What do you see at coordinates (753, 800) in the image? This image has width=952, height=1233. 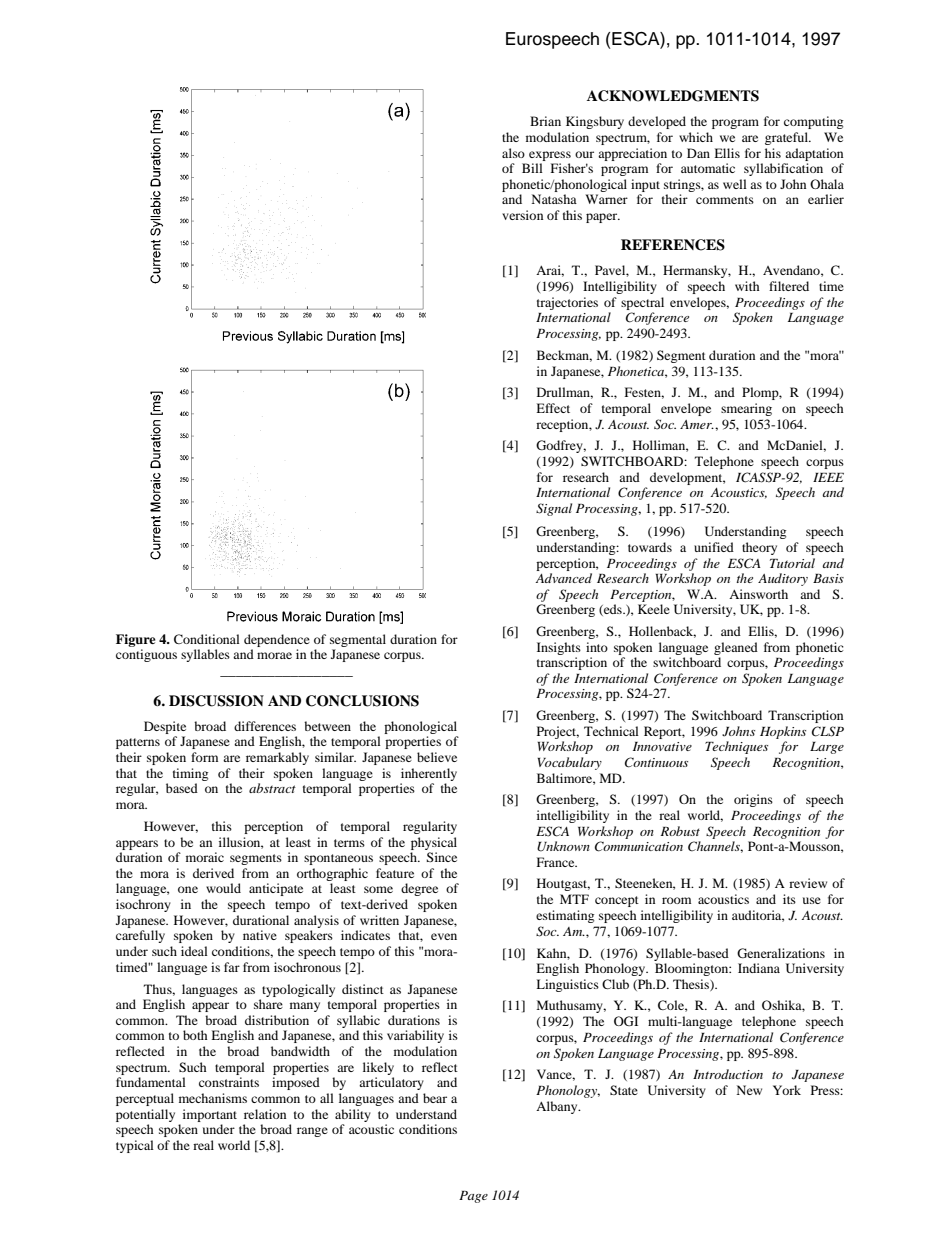 I see `origins` at bounding box center [753, 800].
